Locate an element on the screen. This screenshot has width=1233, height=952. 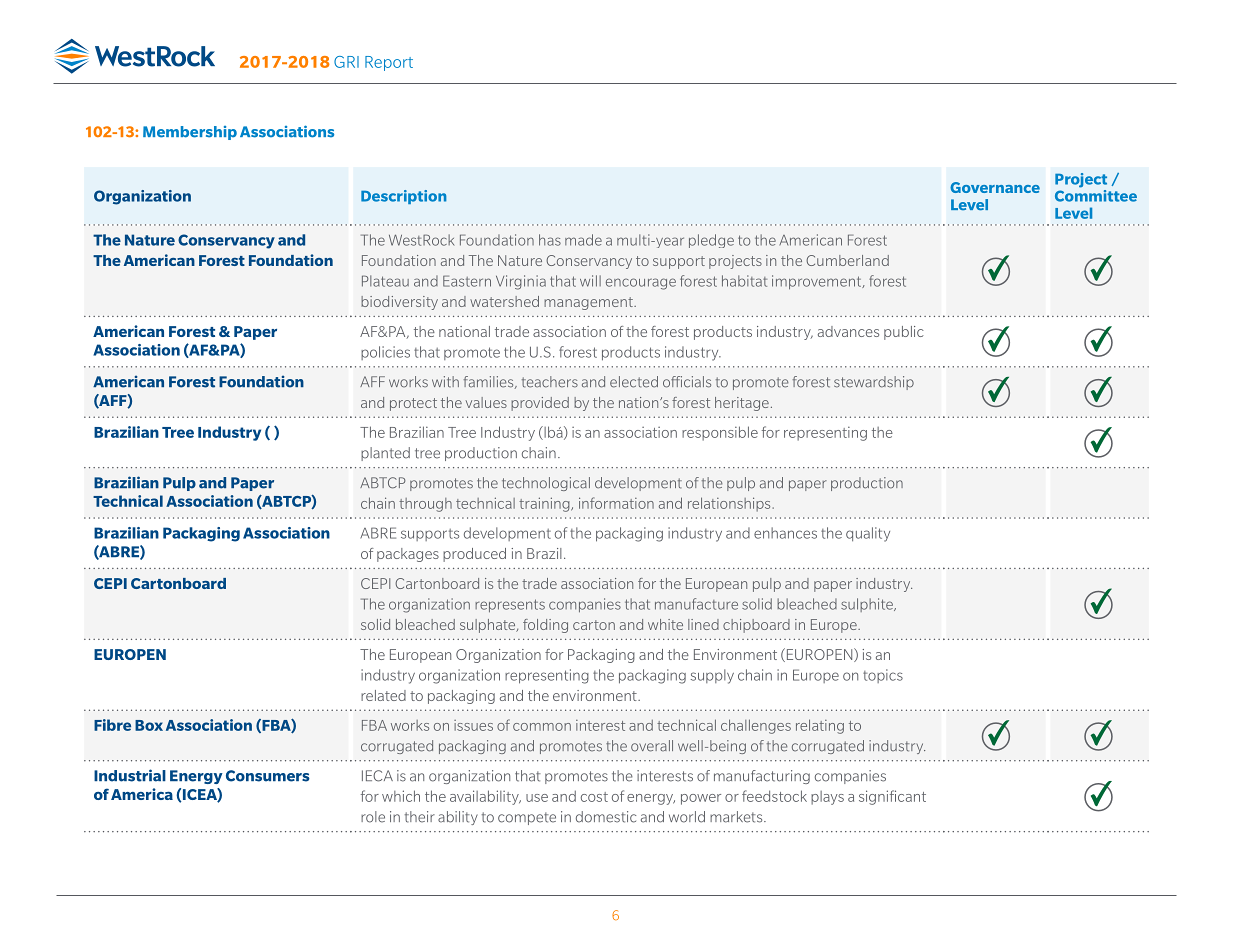
Report is located at coordinates (389, 63).
